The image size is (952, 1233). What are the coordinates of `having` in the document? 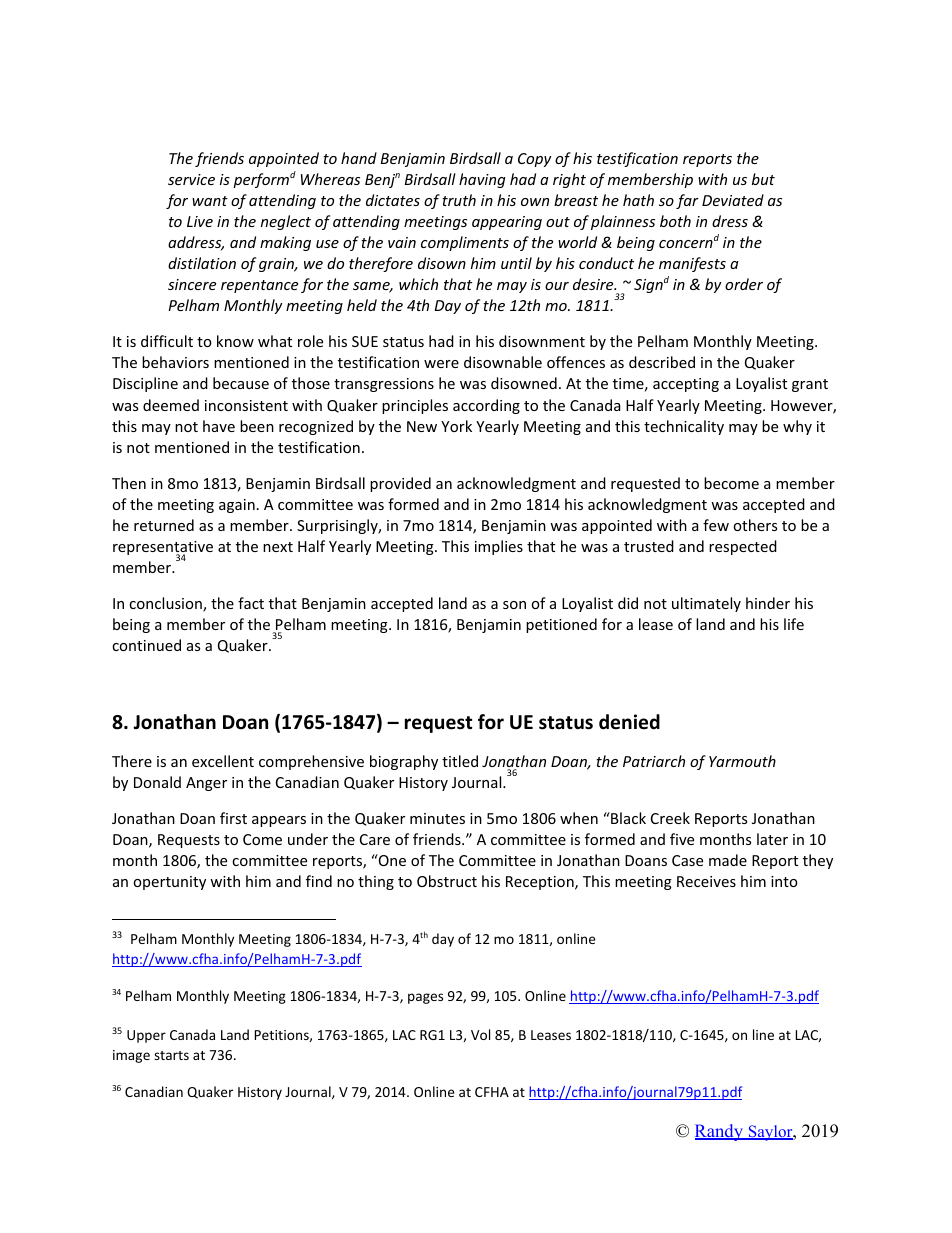 It's located at (482, 180).
